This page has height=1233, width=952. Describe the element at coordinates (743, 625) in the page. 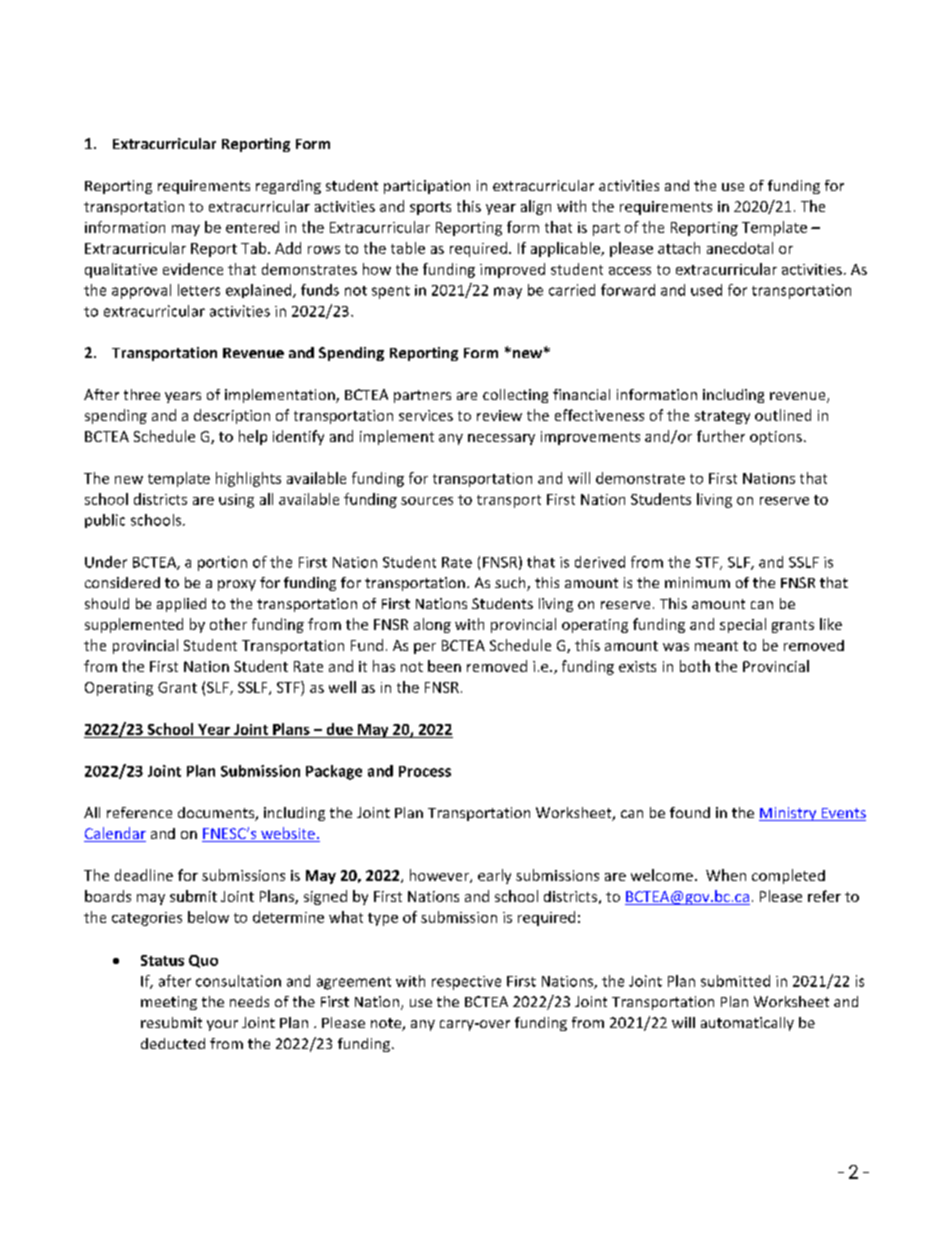

I see `special` at that location.
